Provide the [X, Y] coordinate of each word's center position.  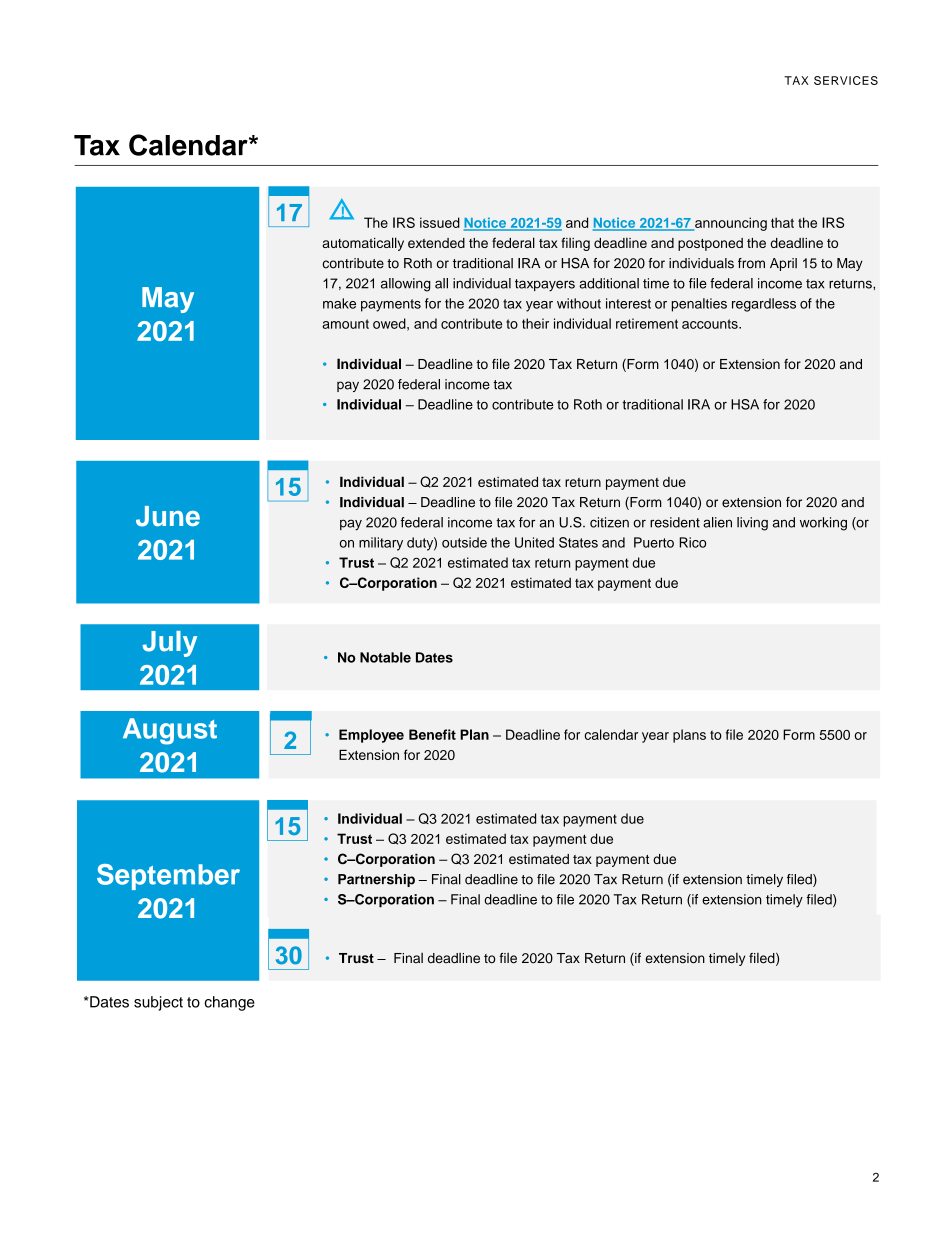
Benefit [432, 734]
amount [345, 324]
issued [440, 222]
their [535, 323]
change [229, 1003]
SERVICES [846, 80]
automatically [363, 244]
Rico [692, 542]
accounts [711, 324]
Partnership [376, 880]
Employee [371, 736]
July [169, 644]
